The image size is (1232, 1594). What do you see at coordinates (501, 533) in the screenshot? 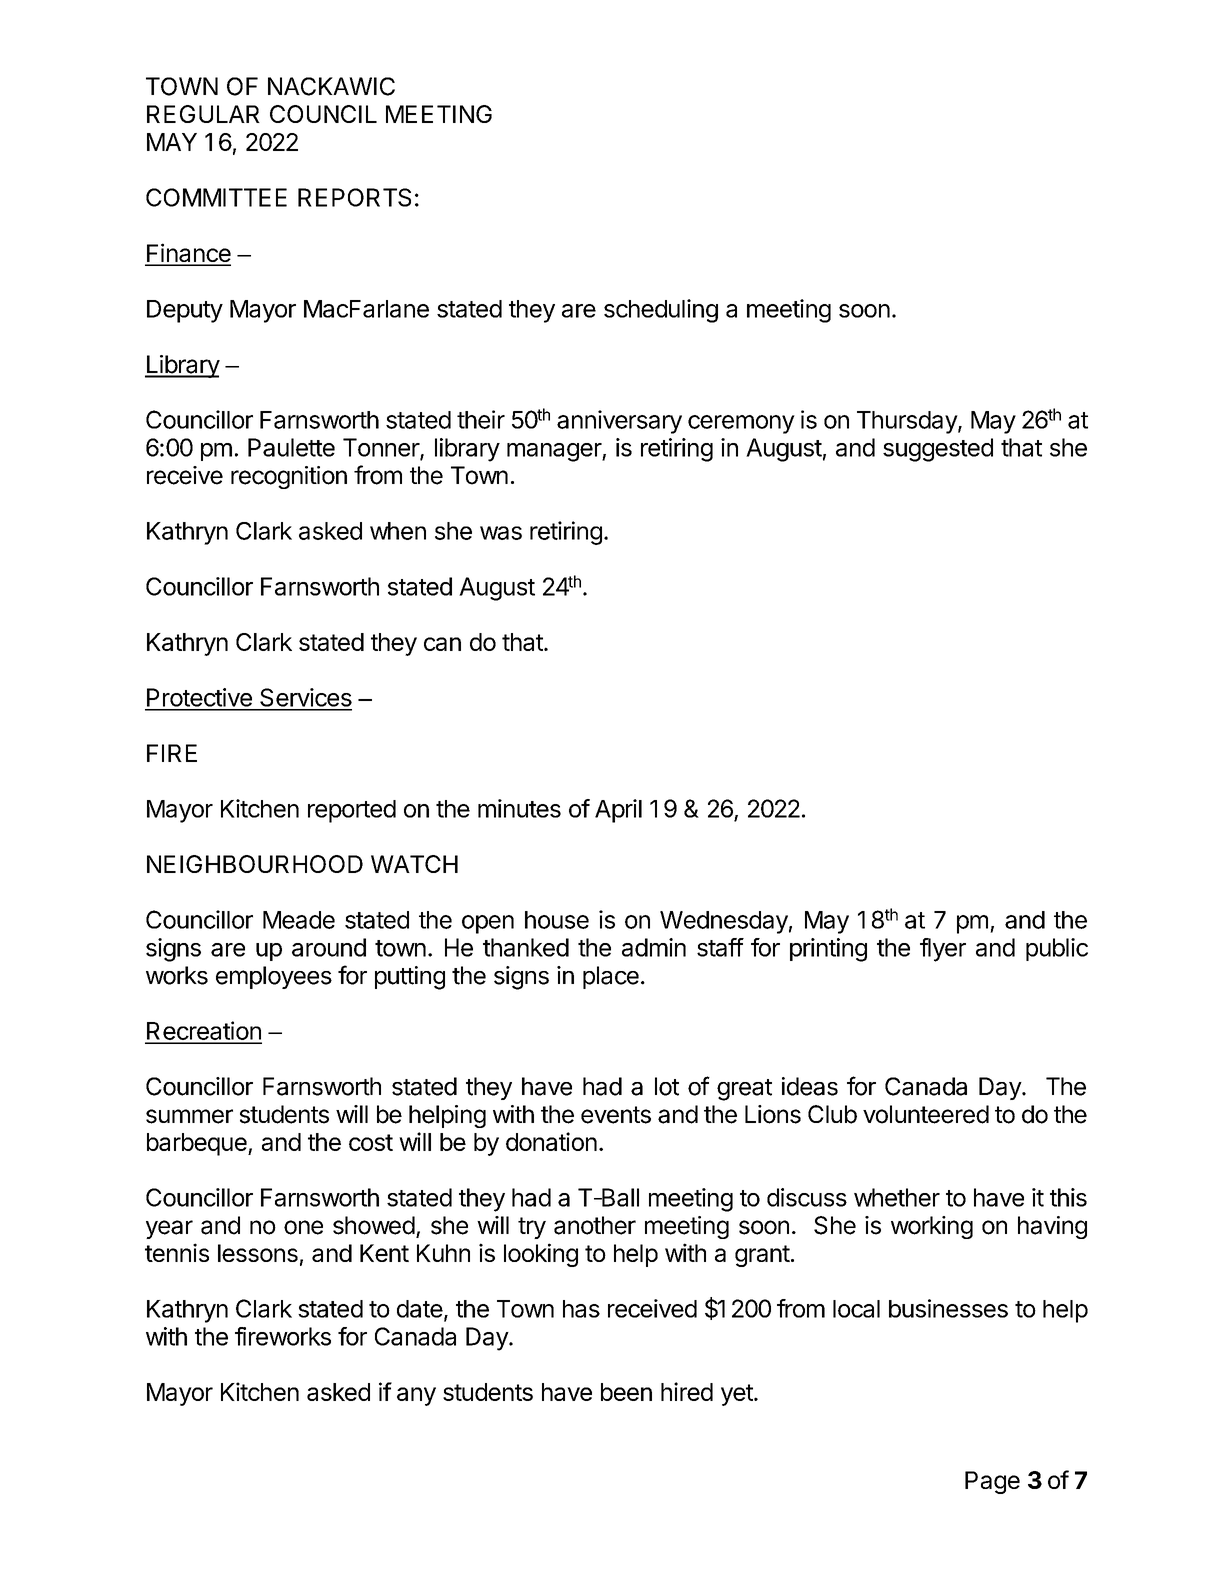
I see `was` at bounding box center [501, 533].
